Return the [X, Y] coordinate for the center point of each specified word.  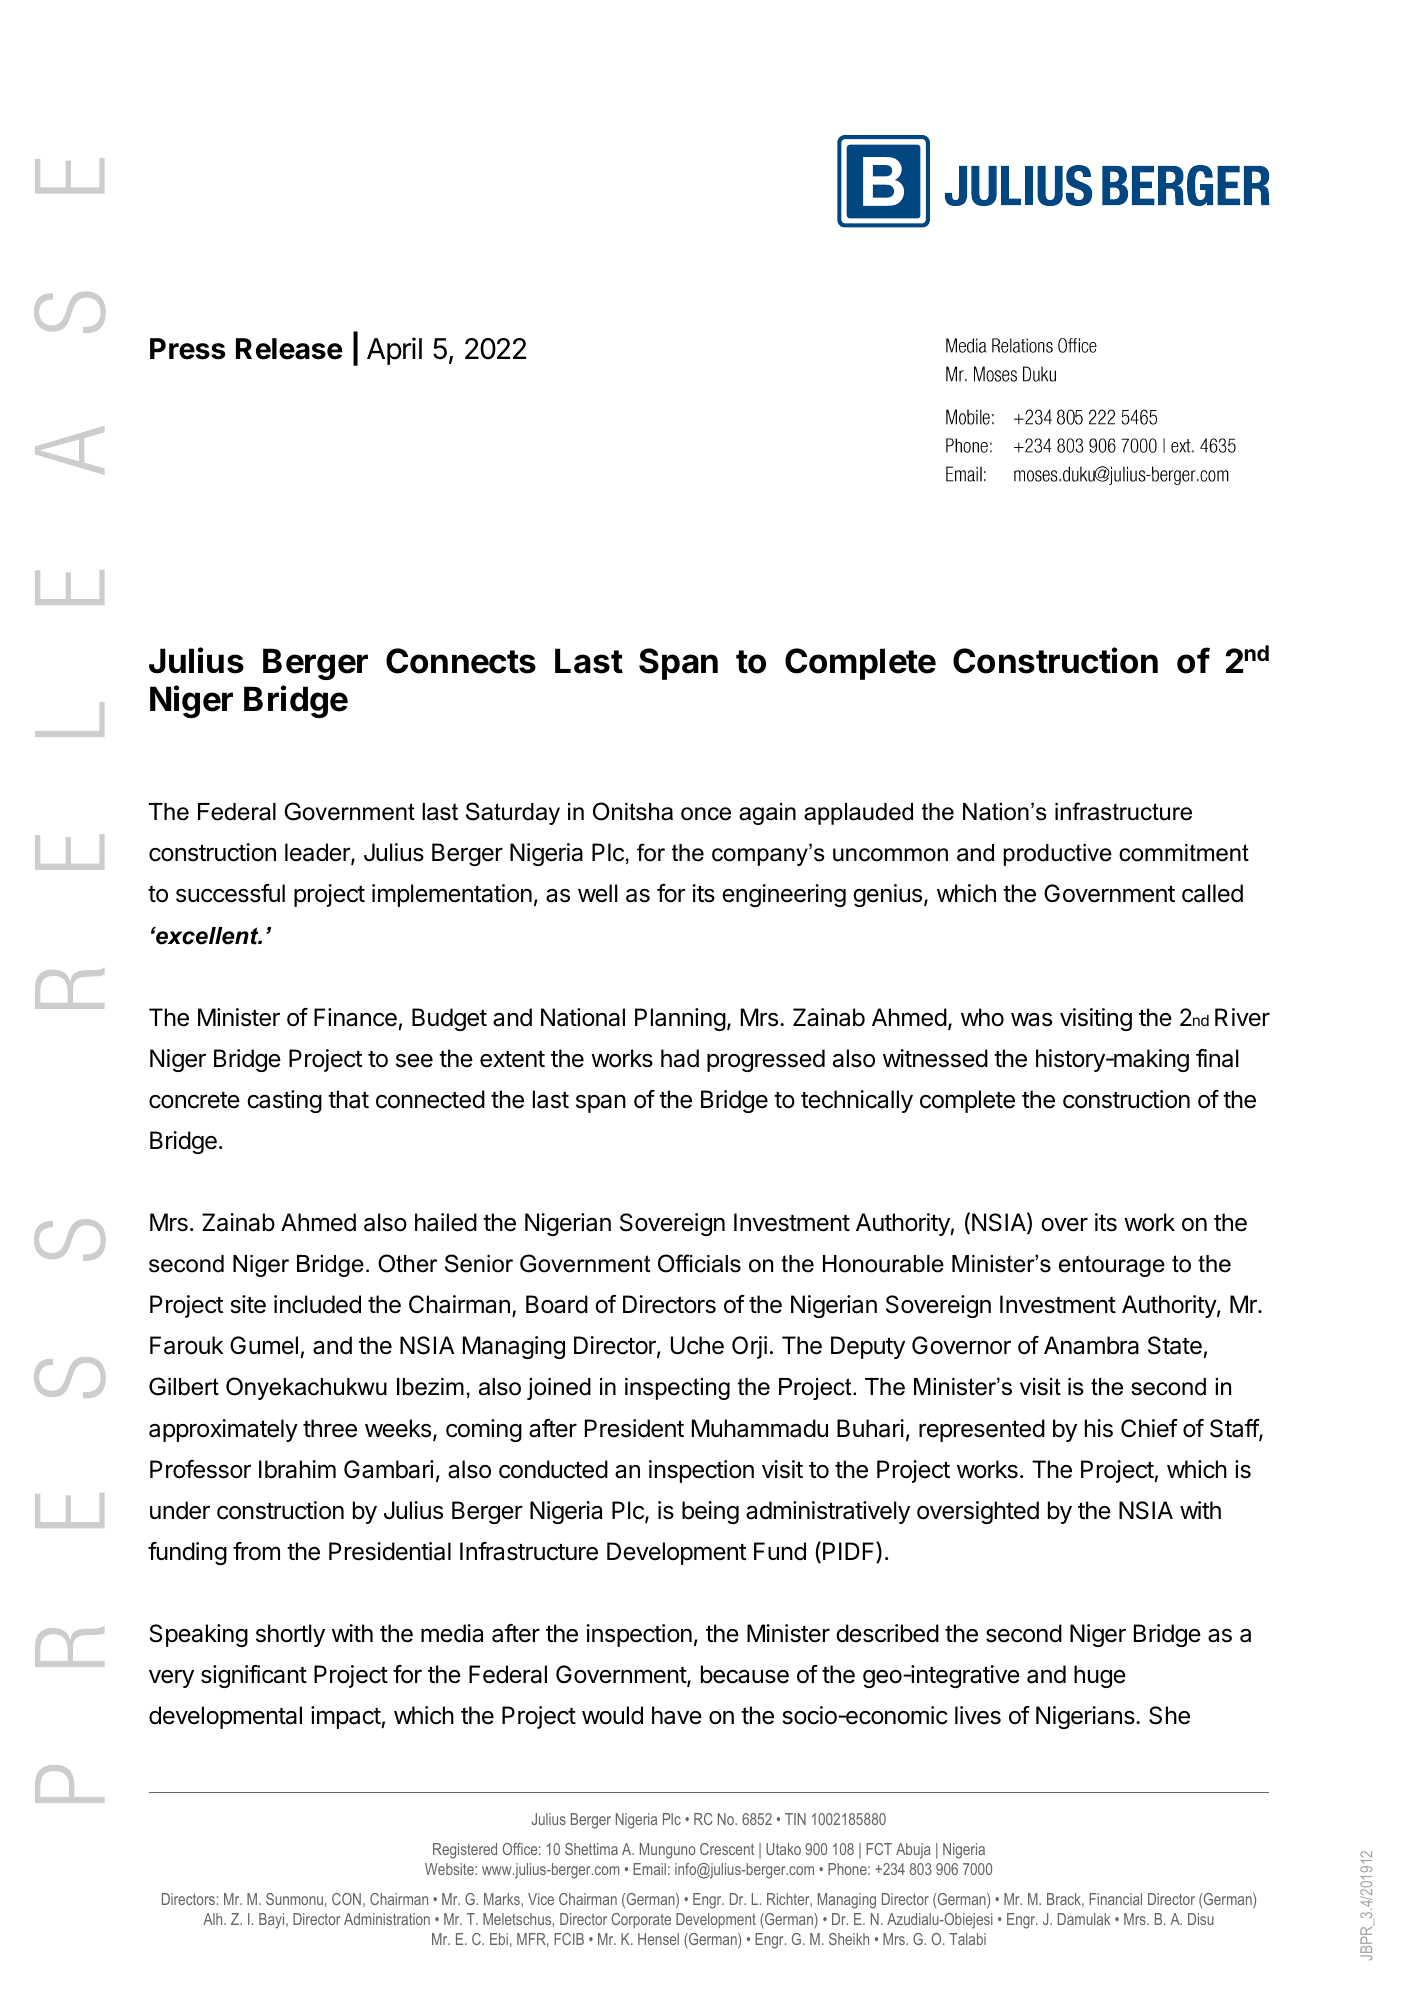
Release [289, 349]
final [1217, 1058]
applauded [858, 814]
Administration [387, 1919]
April [394, 351]
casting [284, 1101]
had [680, 1058]
